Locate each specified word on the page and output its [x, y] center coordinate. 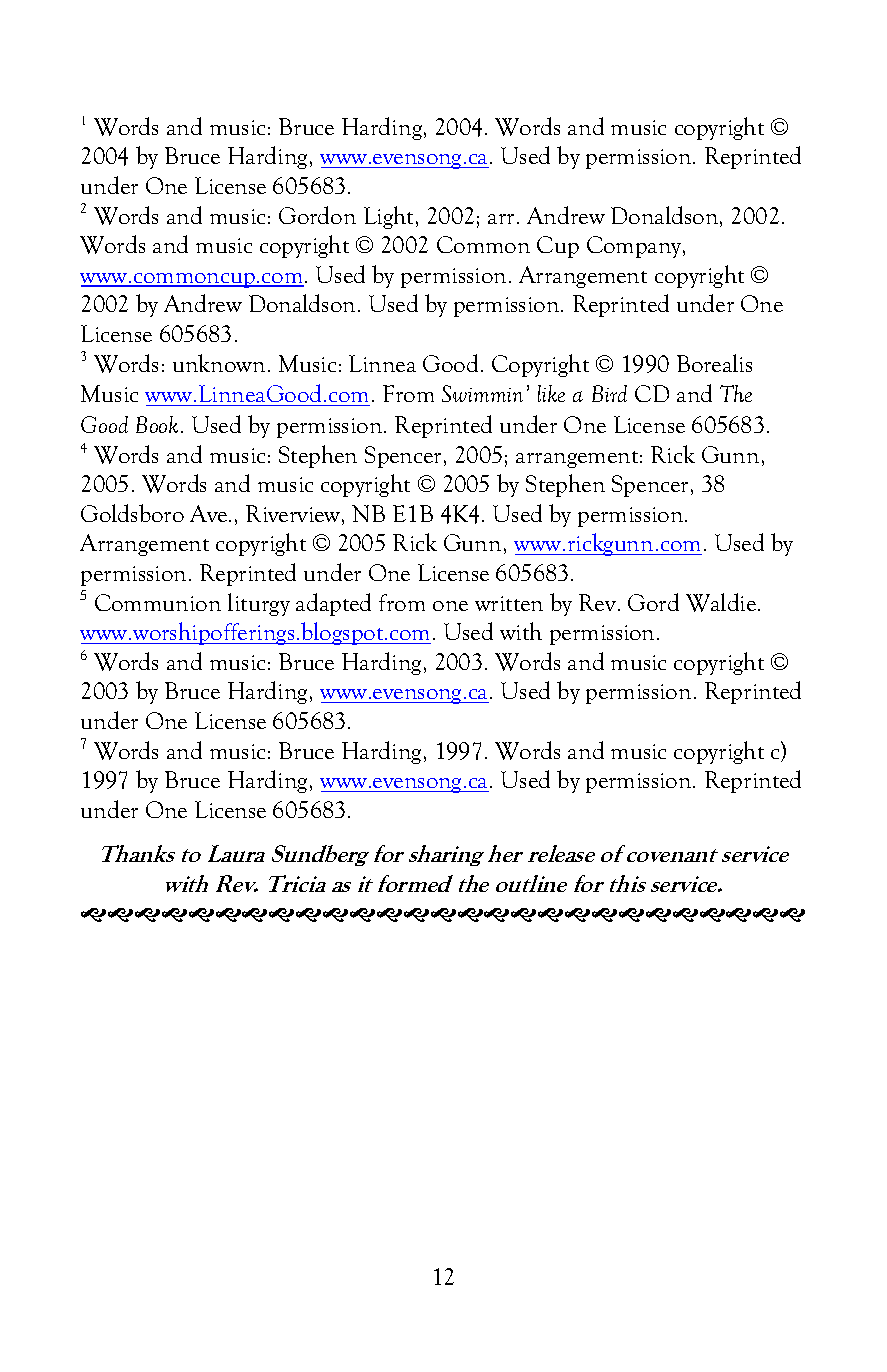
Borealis [714, 363]
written [509, 603]
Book [157, 424]
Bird [609, 393]
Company [635, 247]
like [551, 393]
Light [390, 217]
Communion [158, 602]
